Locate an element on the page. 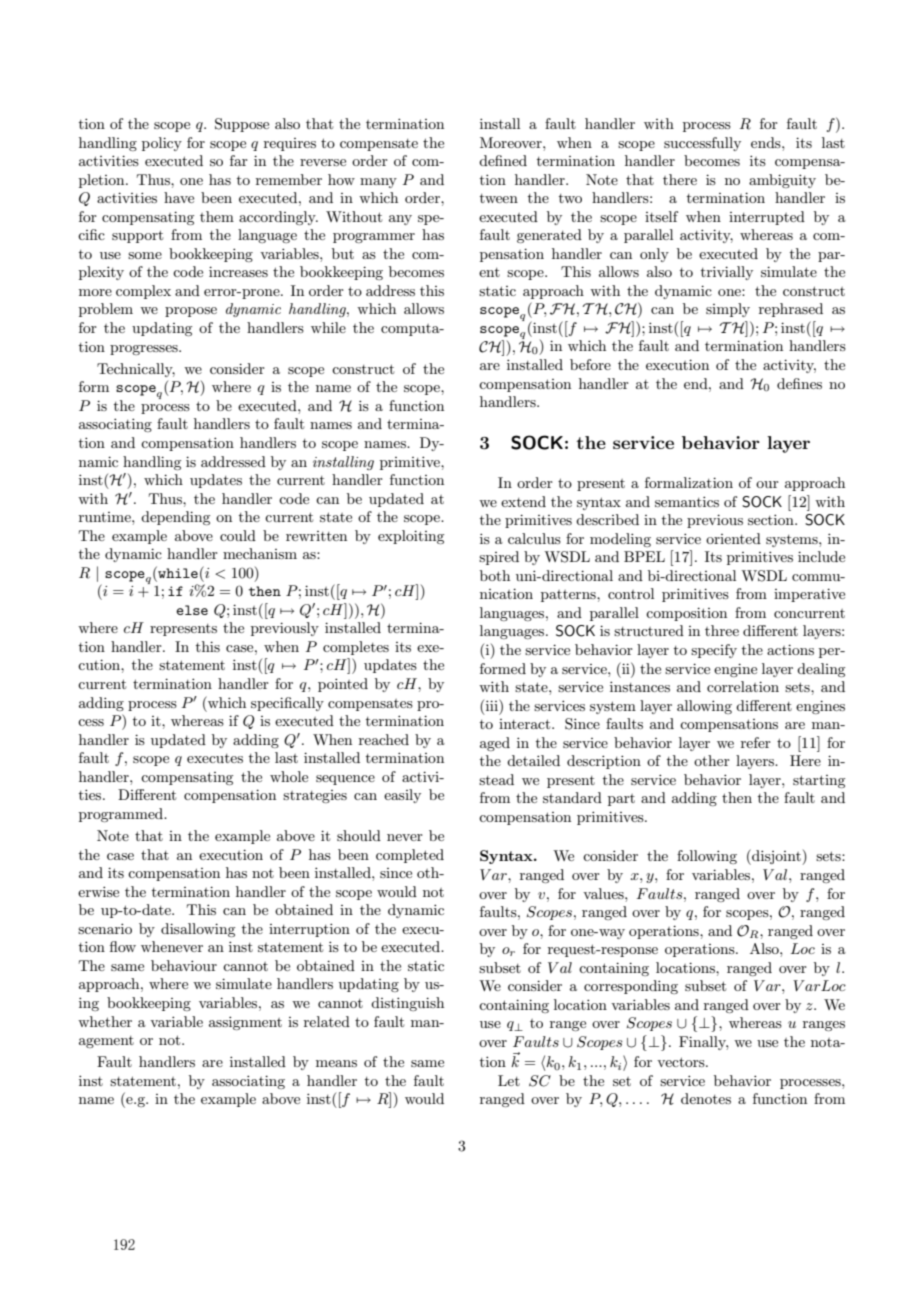 The width and height of the page is (924, 1308). many is located at coordinates (378, 183).
